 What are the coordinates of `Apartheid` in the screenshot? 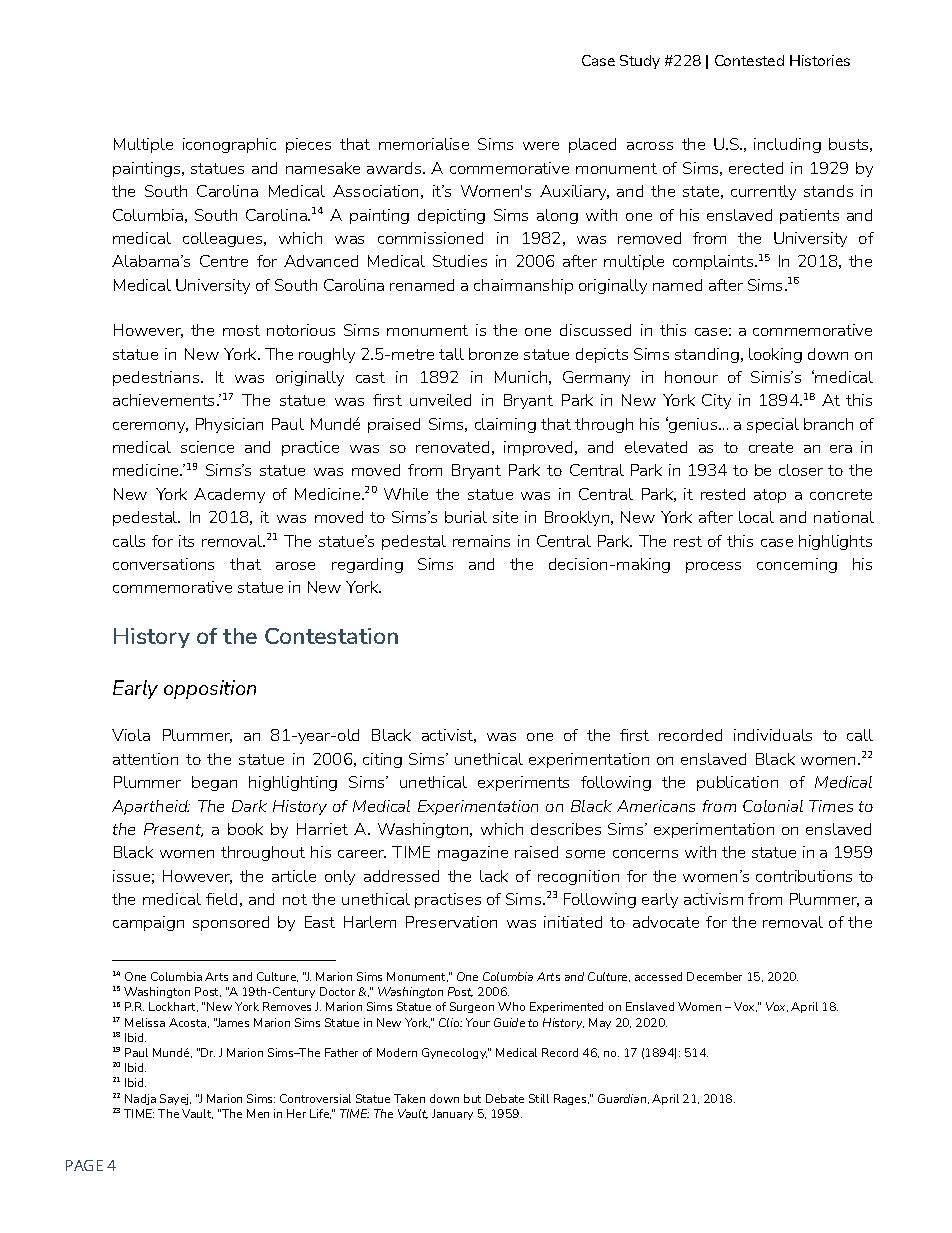 It's located at (151, 807).
